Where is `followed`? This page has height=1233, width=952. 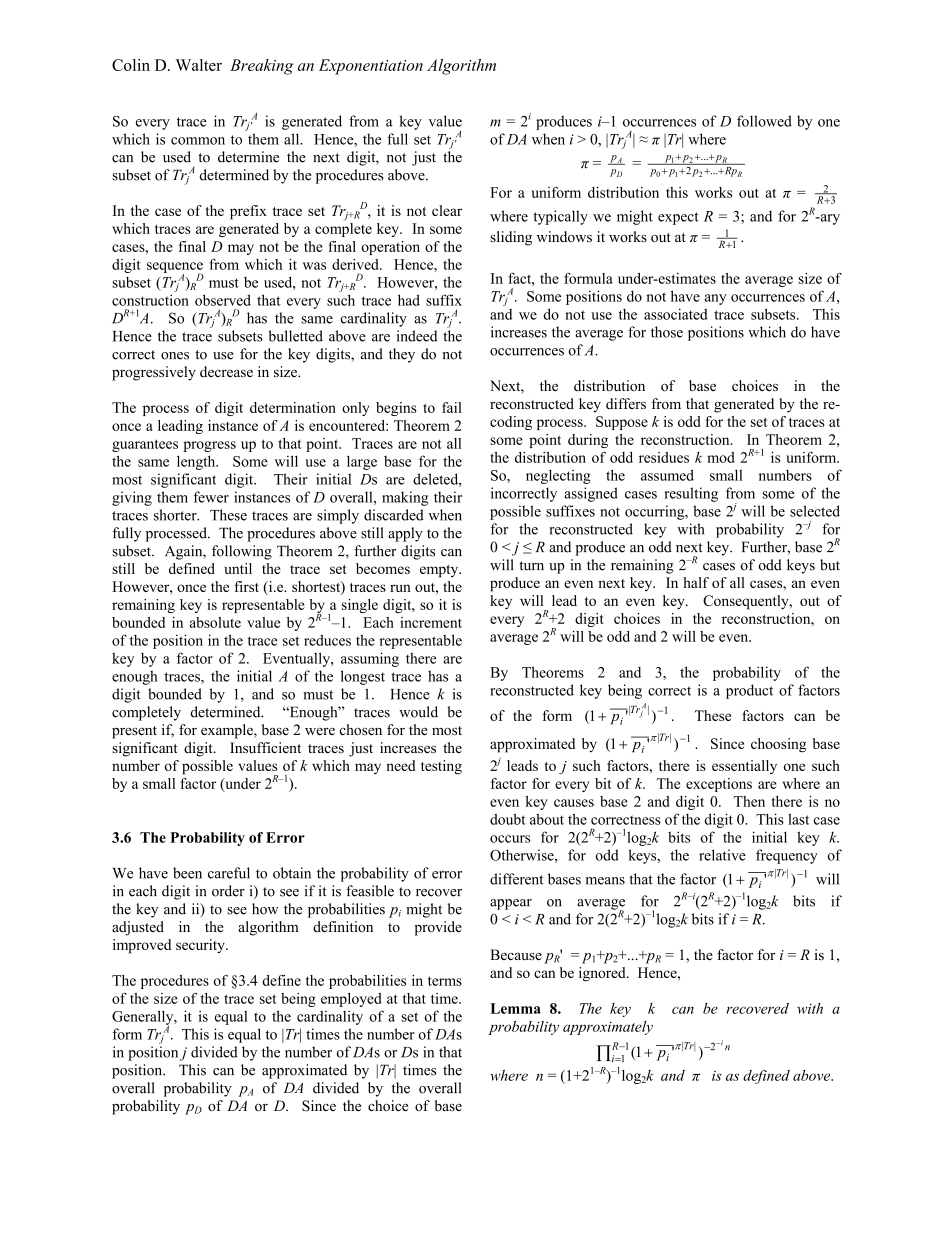 followed is located at coordinates (764, 121).
